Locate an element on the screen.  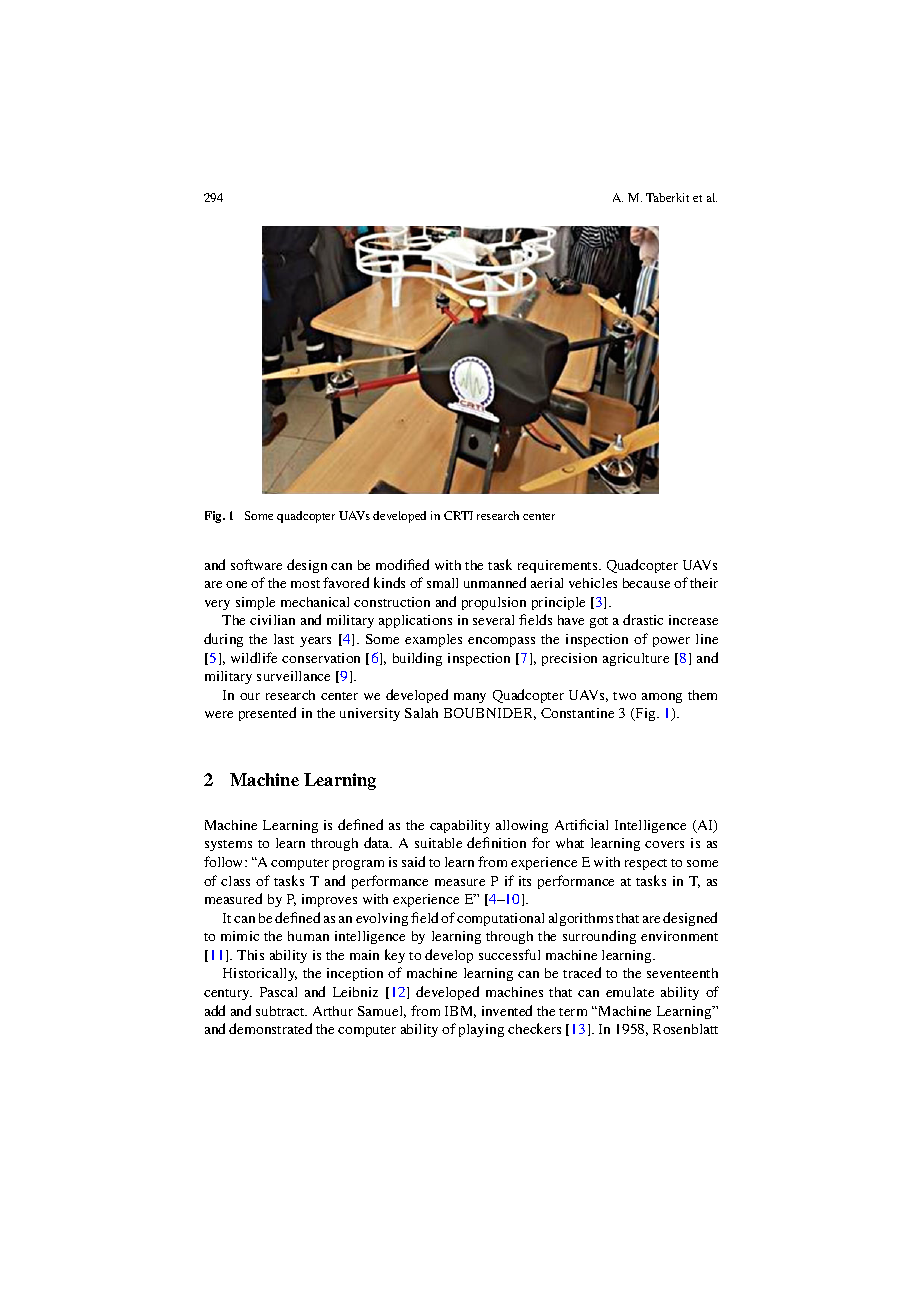
covers is located at coordinates (664, 844).
